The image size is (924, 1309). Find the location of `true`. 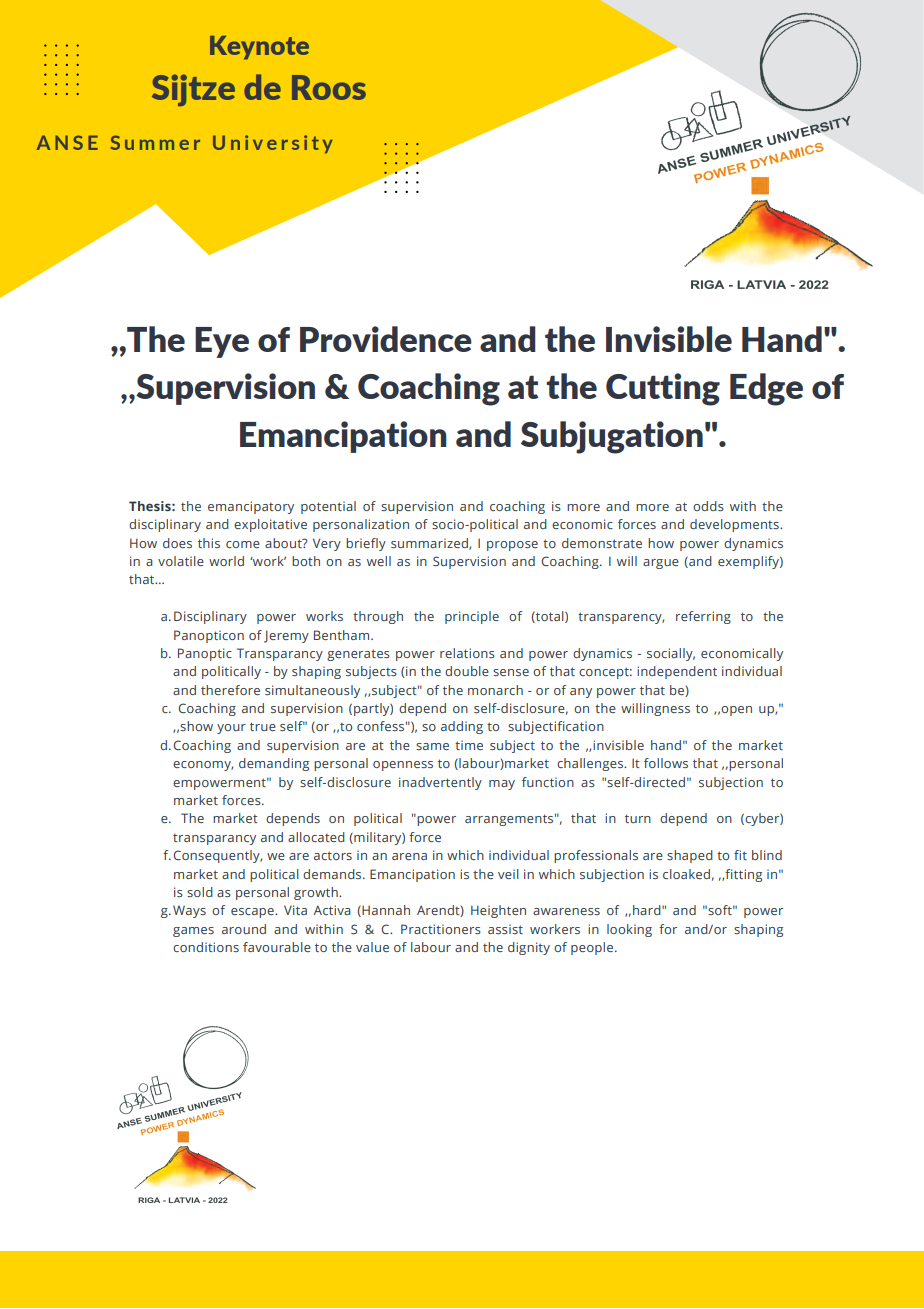

true is located at coordinates (263, 726).
